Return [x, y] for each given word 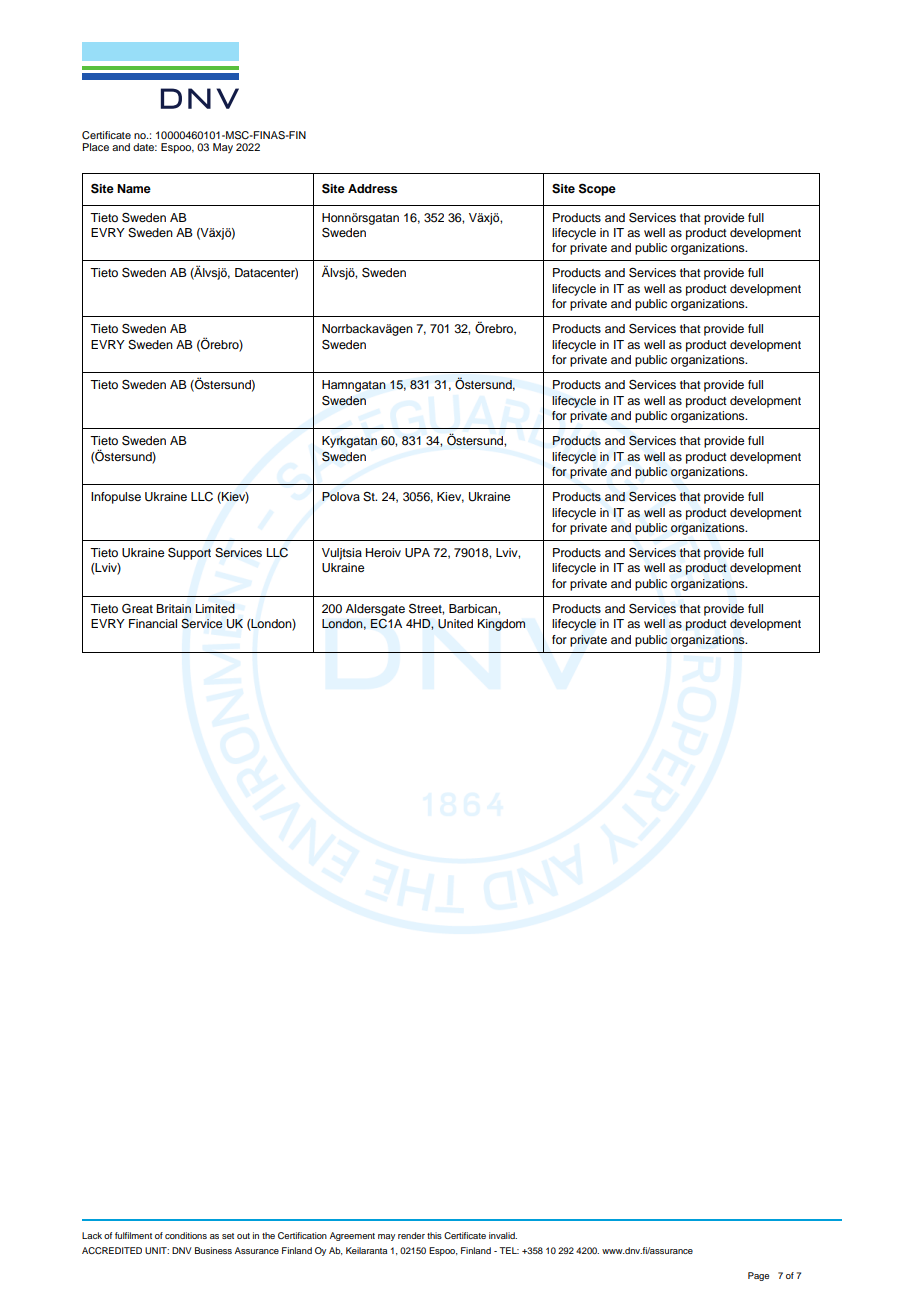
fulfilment [133, 1235]
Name [134, 188]
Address [373, 188]
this [434, 1235]
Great [137, 609]
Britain [173, 608]
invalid [503, 1235]
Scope [597, 189]
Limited [215, 608]
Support [189, 553]
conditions [186, 1235]
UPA [417, 553]
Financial [153, 623]
